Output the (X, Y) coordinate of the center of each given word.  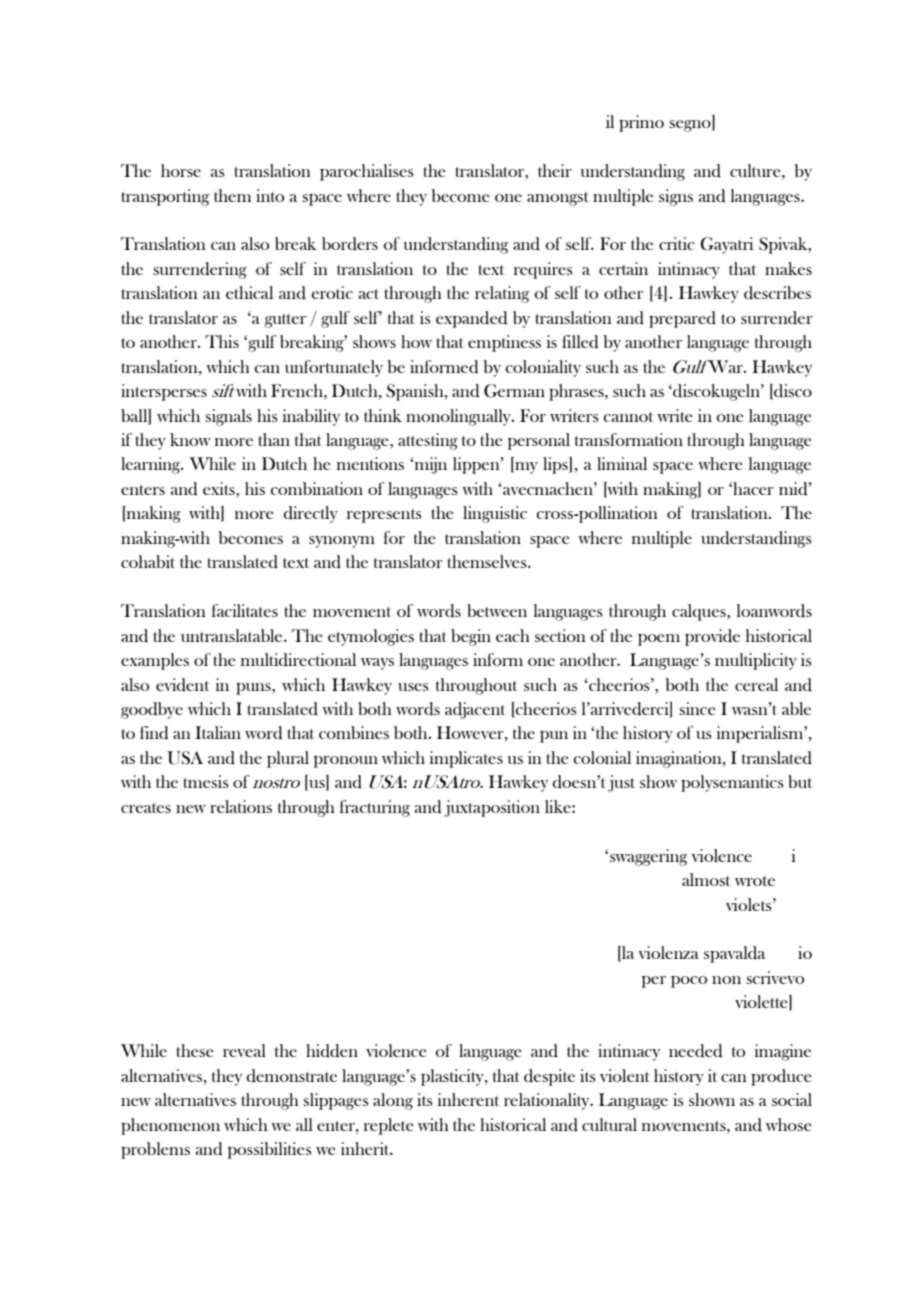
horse (181, 170)
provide (712, 637)
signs (676, 197)
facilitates (245, 610)
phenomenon (170, 1126)
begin (471, 637)
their (555, 170)
